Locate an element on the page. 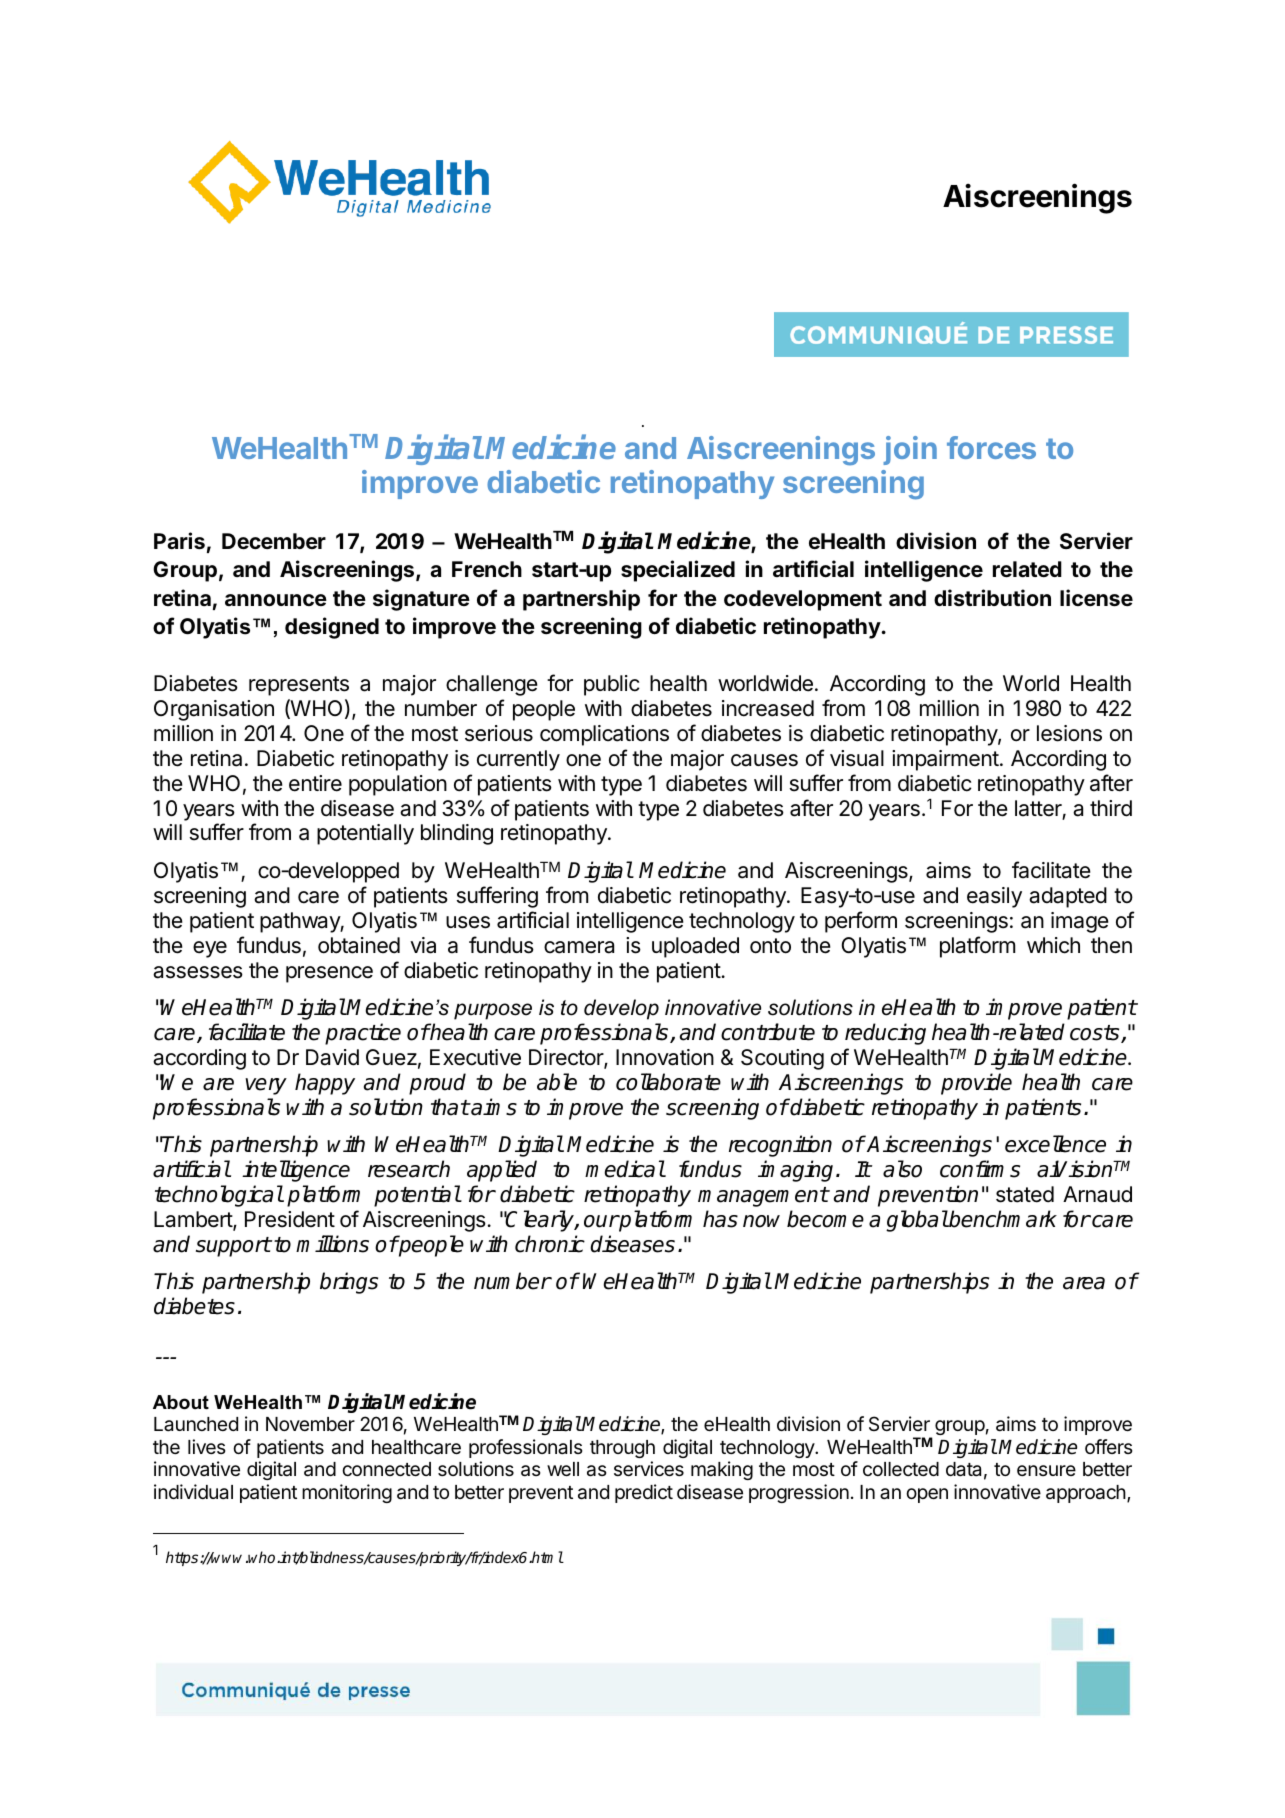 Image resolution: width=1285 pixels, height=1818 pixels. presence is located at coordinates (329, 974).
